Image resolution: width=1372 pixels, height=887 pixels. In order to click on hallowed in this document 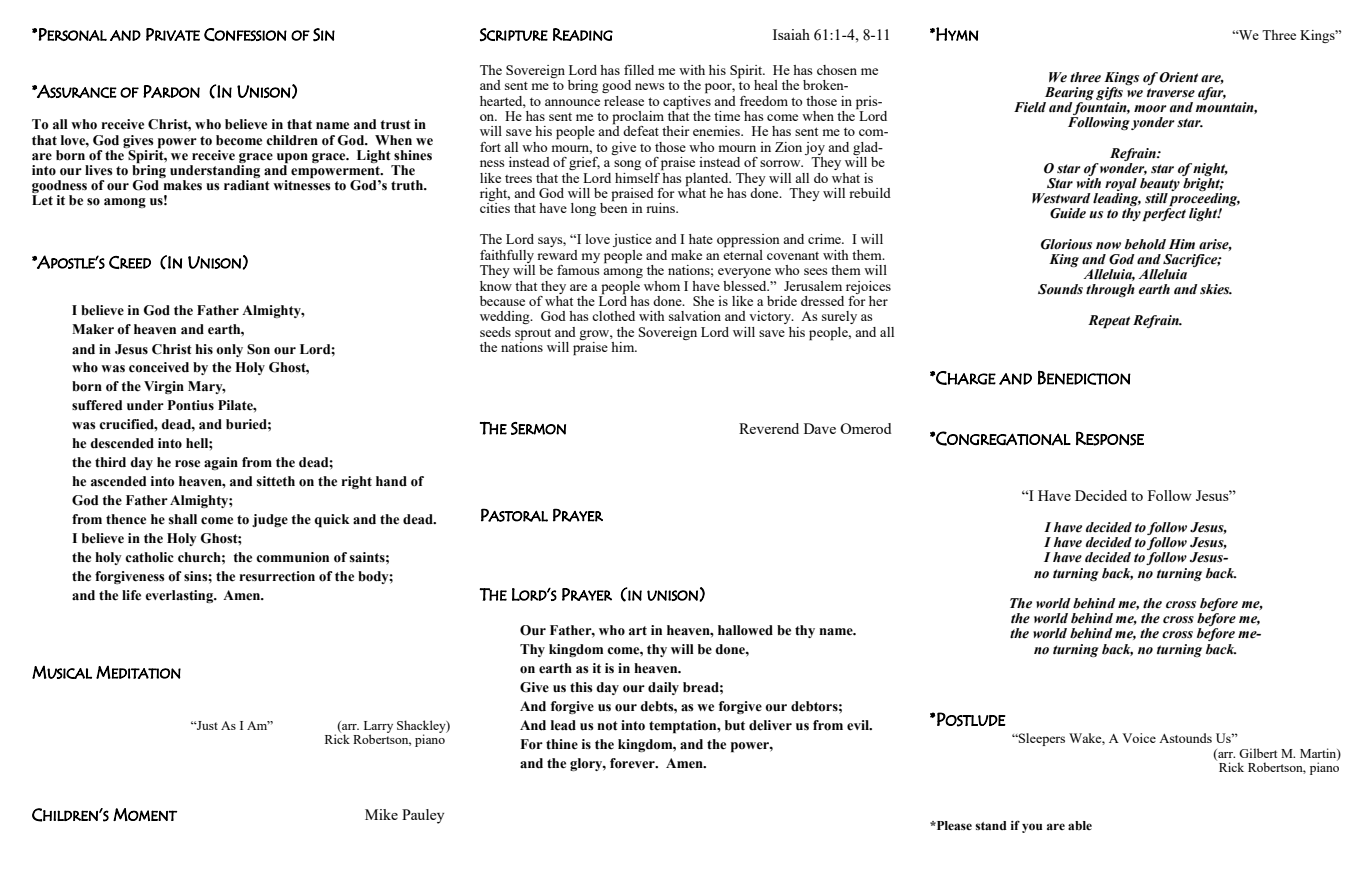, I will do `click(745, 630)`.
